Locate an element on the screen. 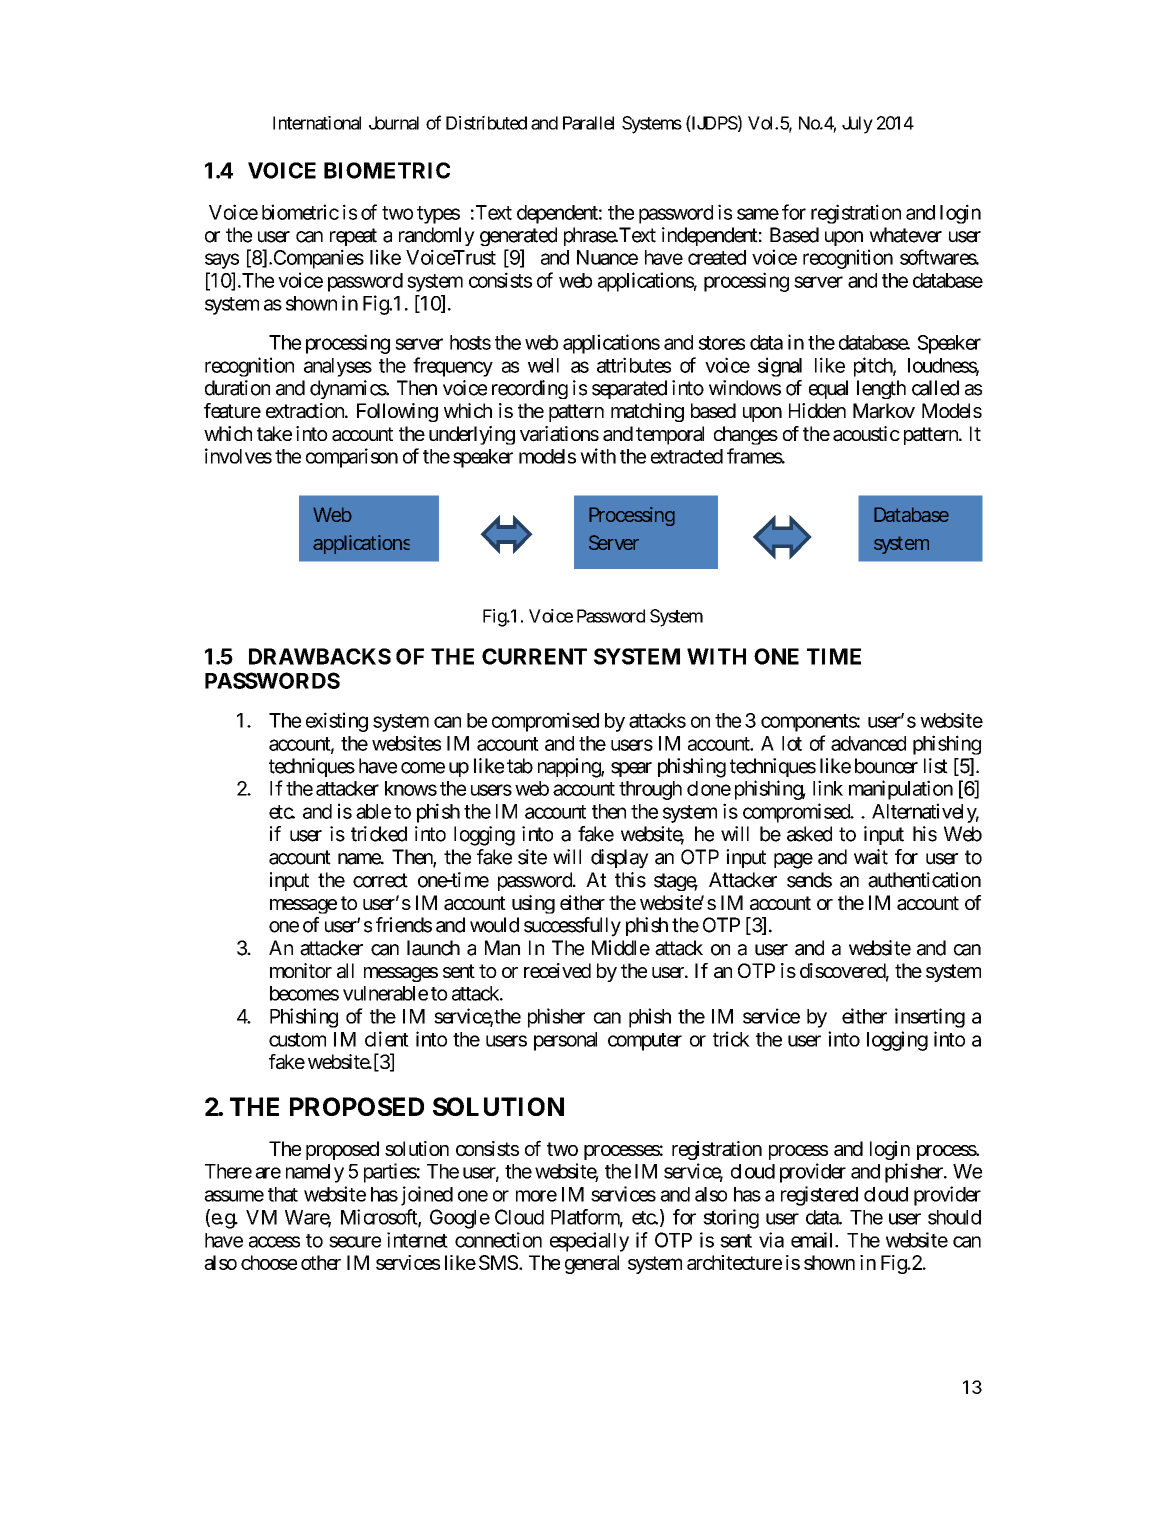 Image resolution: width=1171 pixels, height=1516 pixels. International is located at coordinates (317, 123).
